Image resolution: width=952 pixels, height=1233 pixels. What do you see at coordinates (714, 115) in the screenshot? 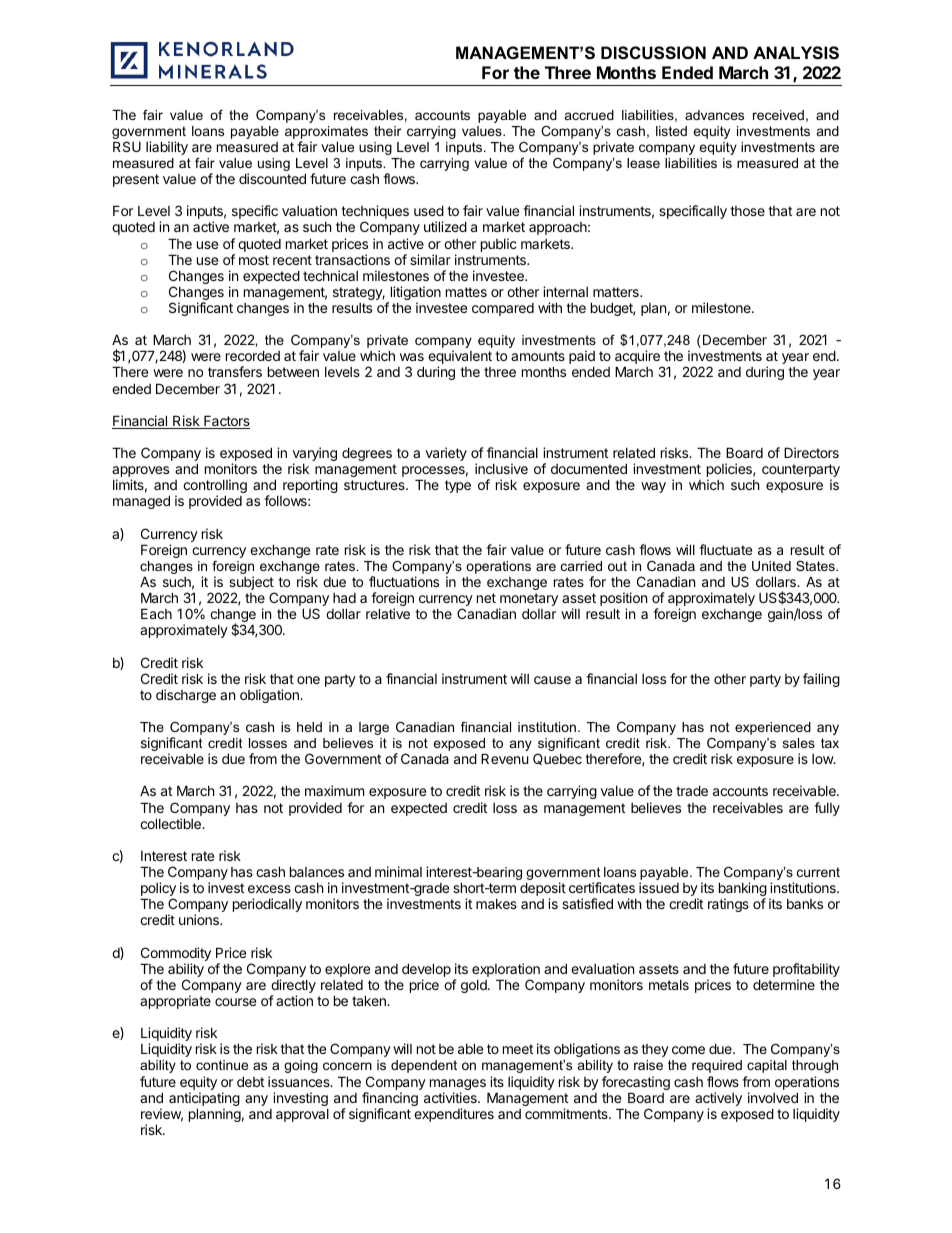
I see `advances` at bounding box center [714, 115].
